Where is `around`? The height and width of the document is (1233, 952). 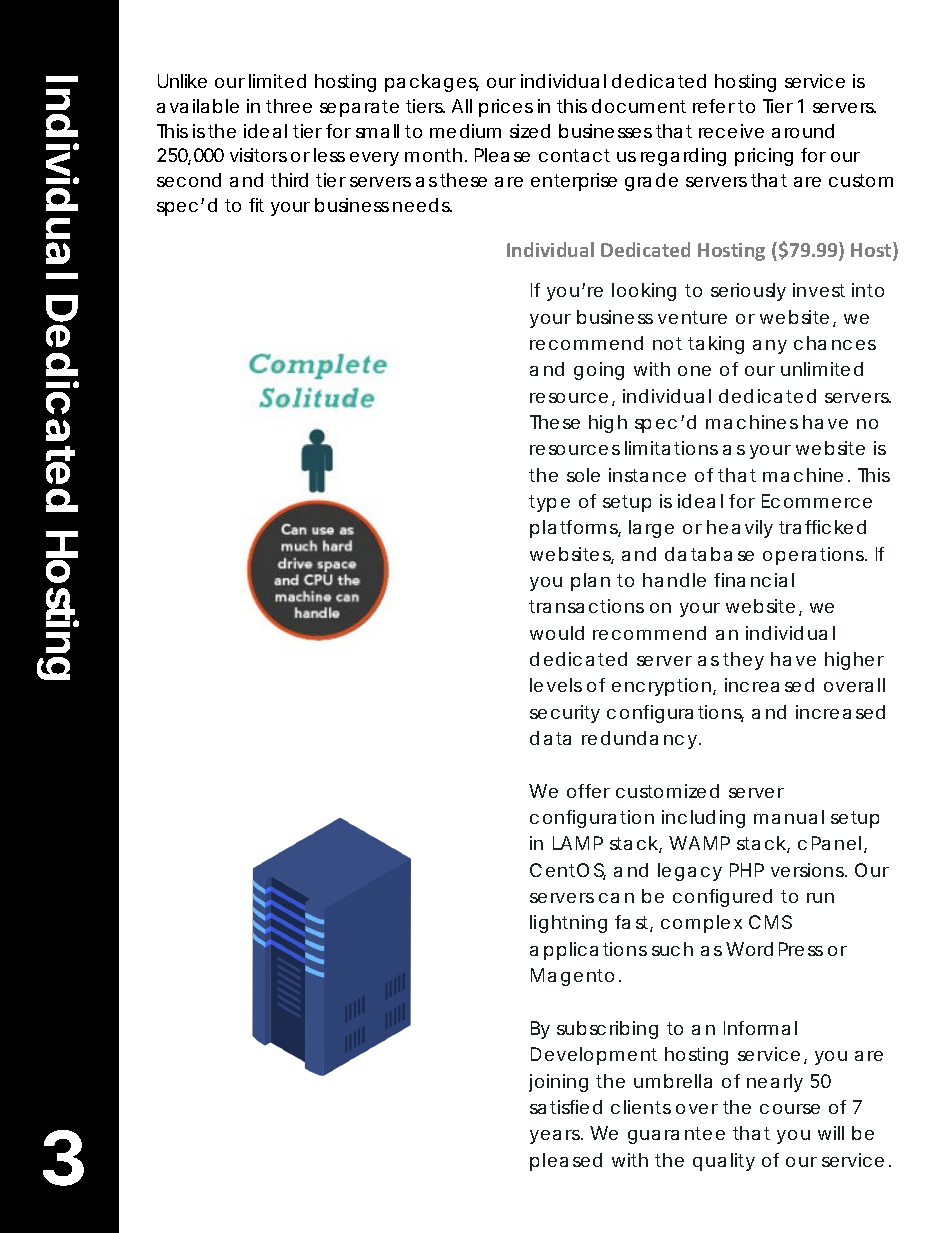 around is located at coordinates (803, 131).
